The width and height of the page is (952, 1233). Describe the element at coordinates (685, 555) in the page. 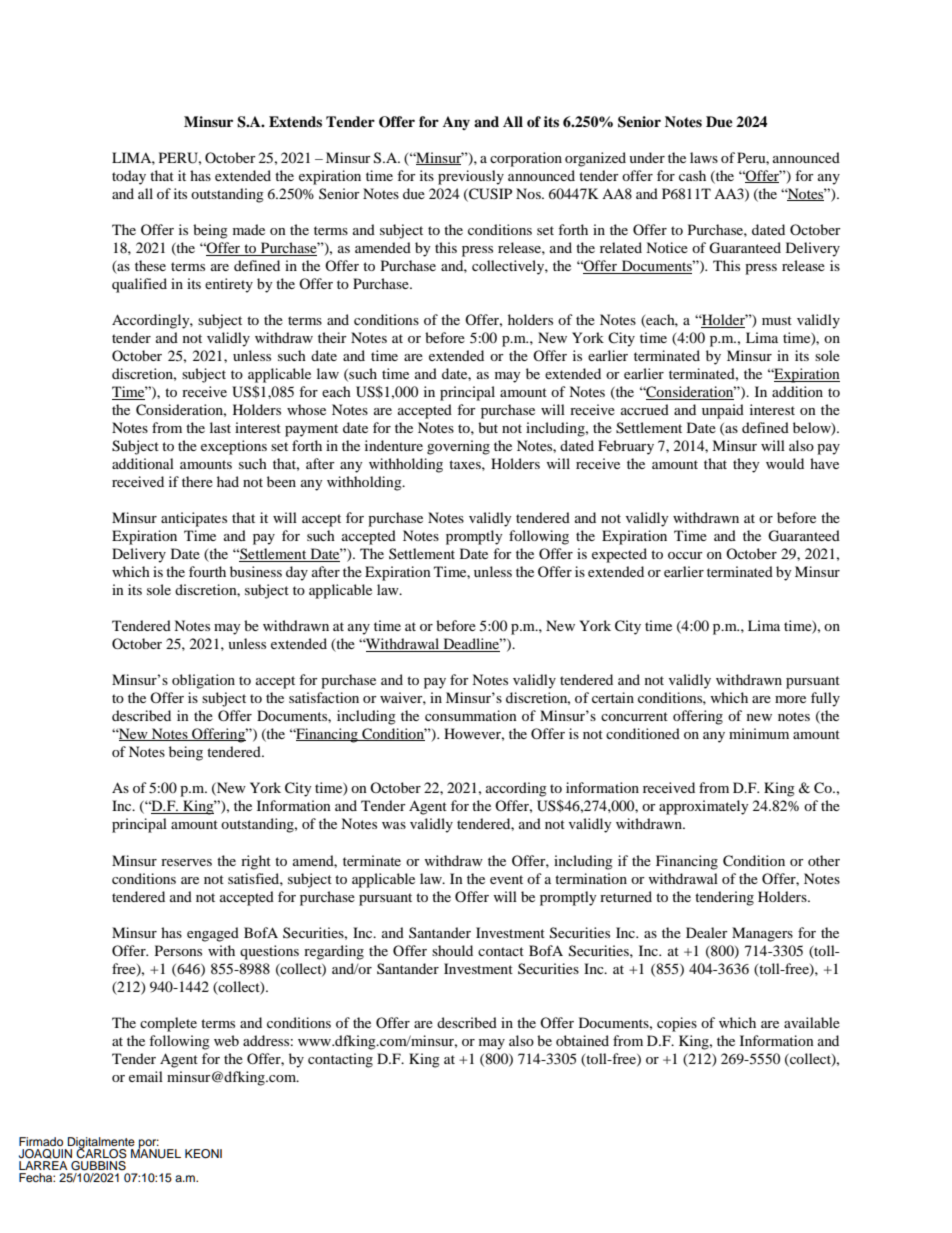

I see `occur` at that location.
